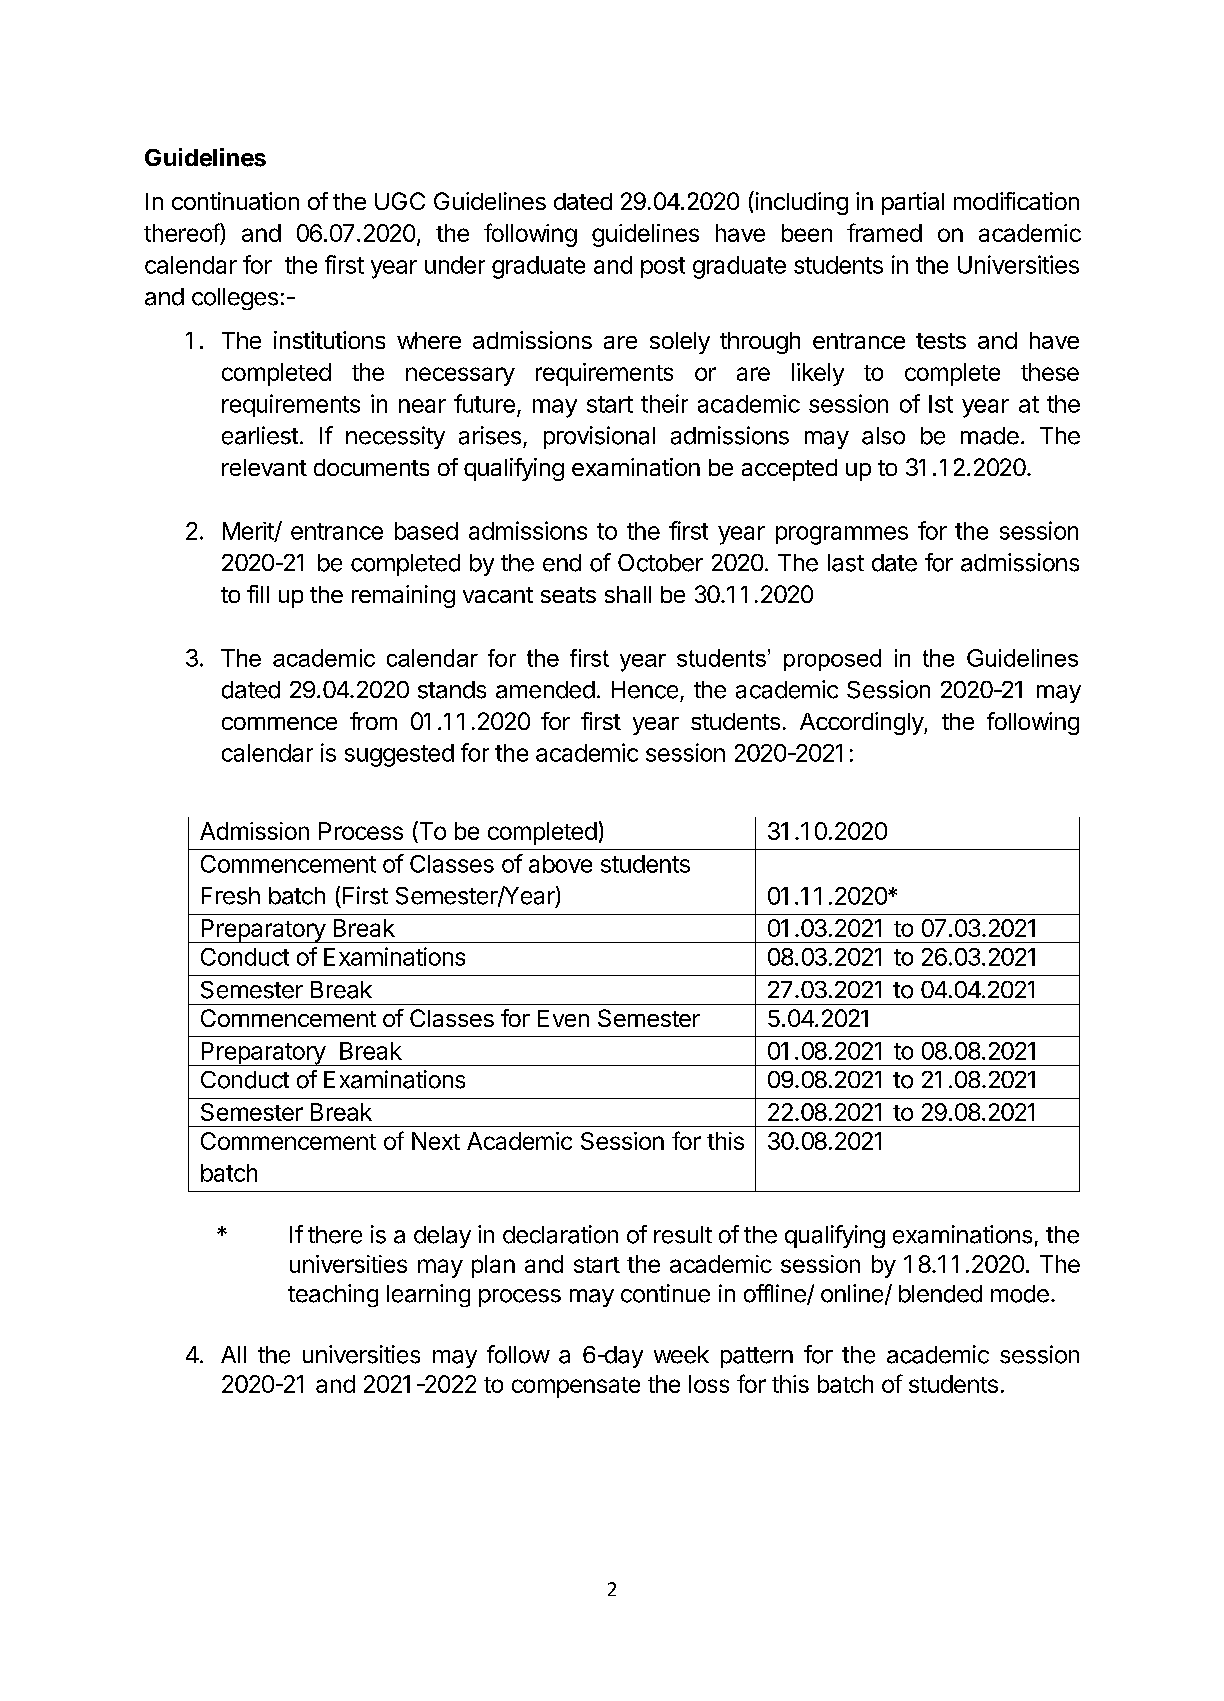  What do you see at coordinates (333, 1295) in the screenshot?
I see `teaching` at bounding box center [333, 1295].
